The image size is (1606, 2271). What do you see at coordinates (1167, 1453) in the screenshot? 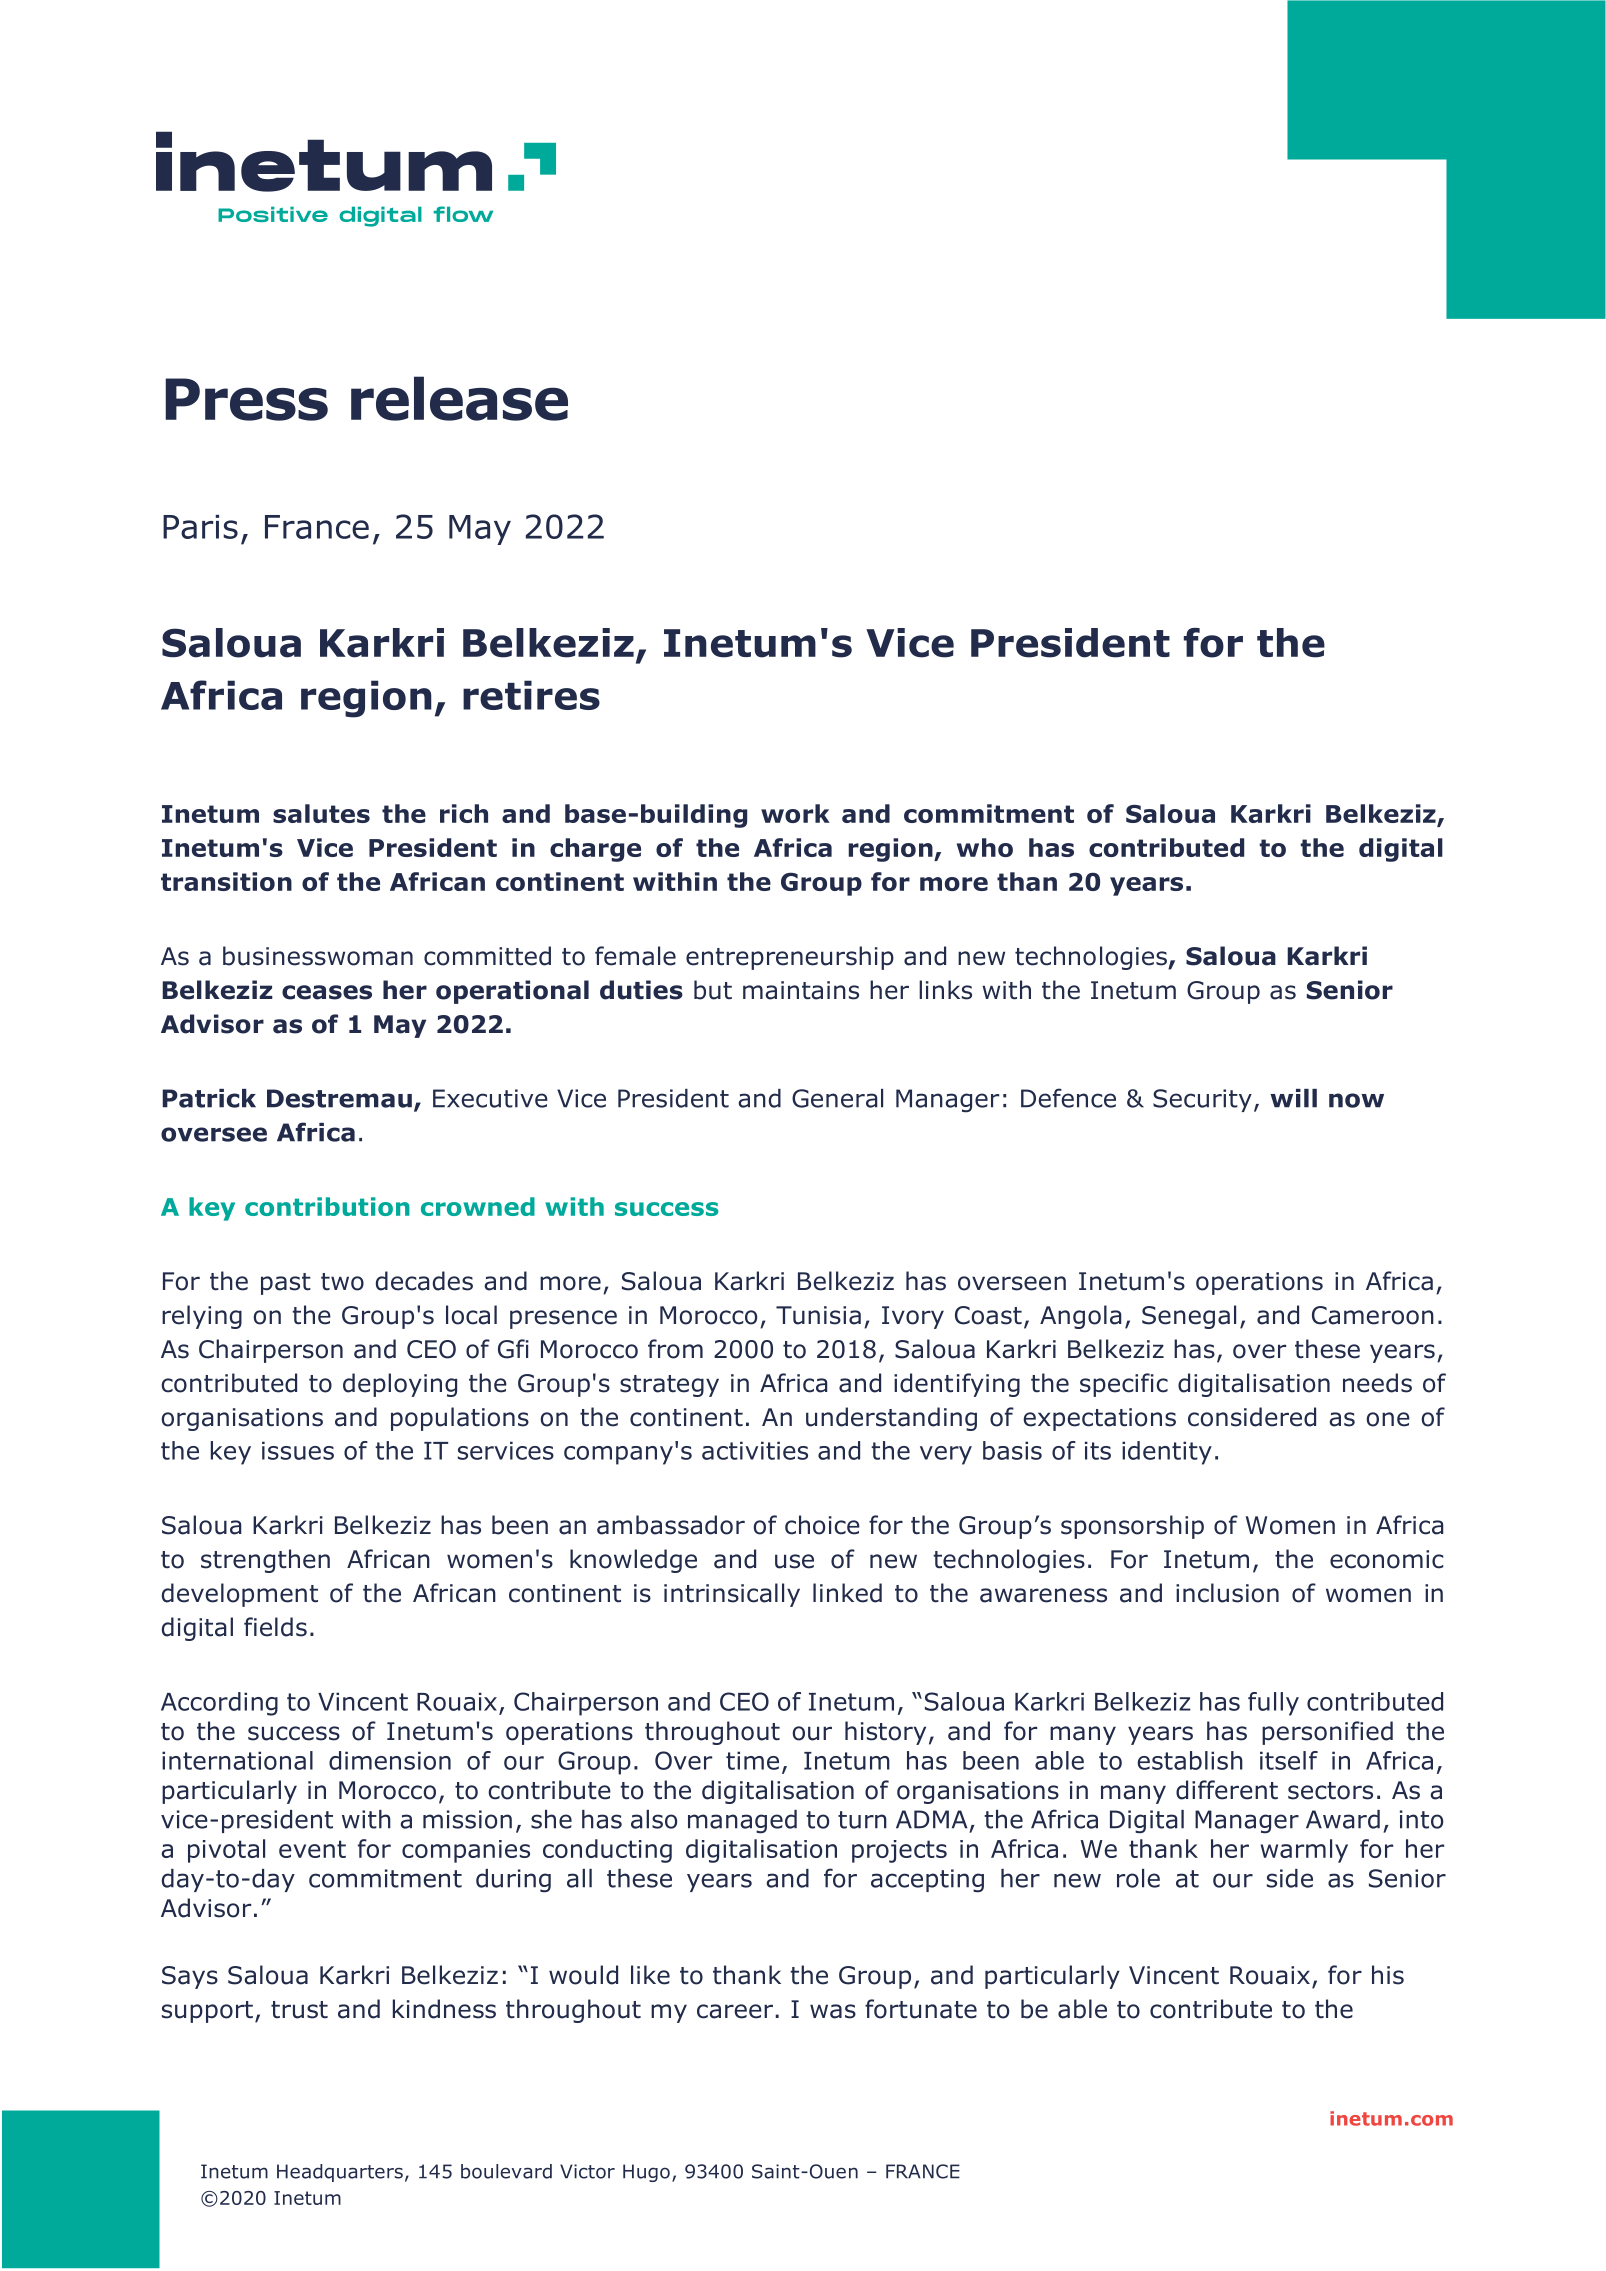
I see `identity` at bounding box center [1167, 1453].
